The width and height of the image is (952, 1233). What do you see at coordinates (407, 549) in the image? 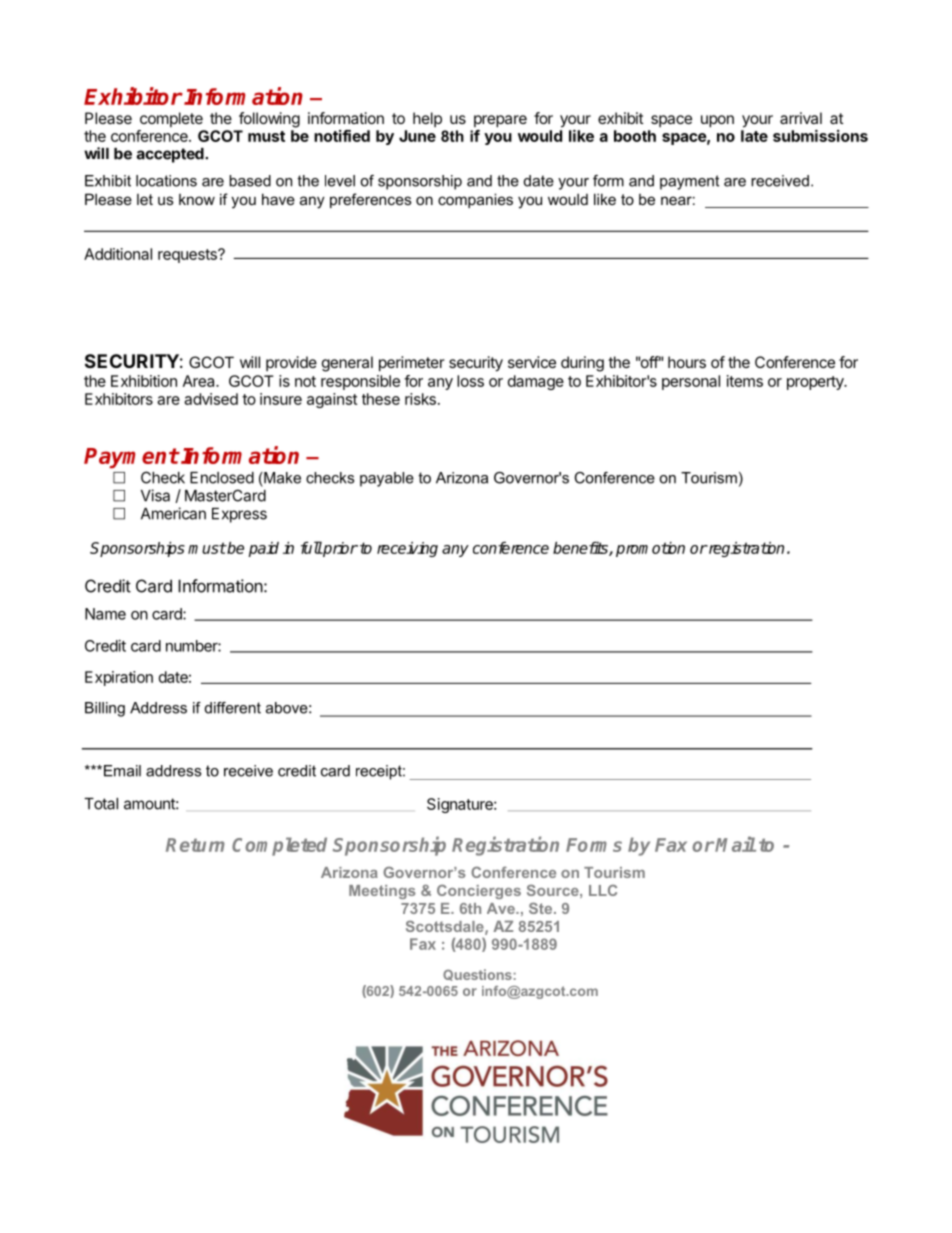
I see `receiving` at bounding box center [407, 549].
